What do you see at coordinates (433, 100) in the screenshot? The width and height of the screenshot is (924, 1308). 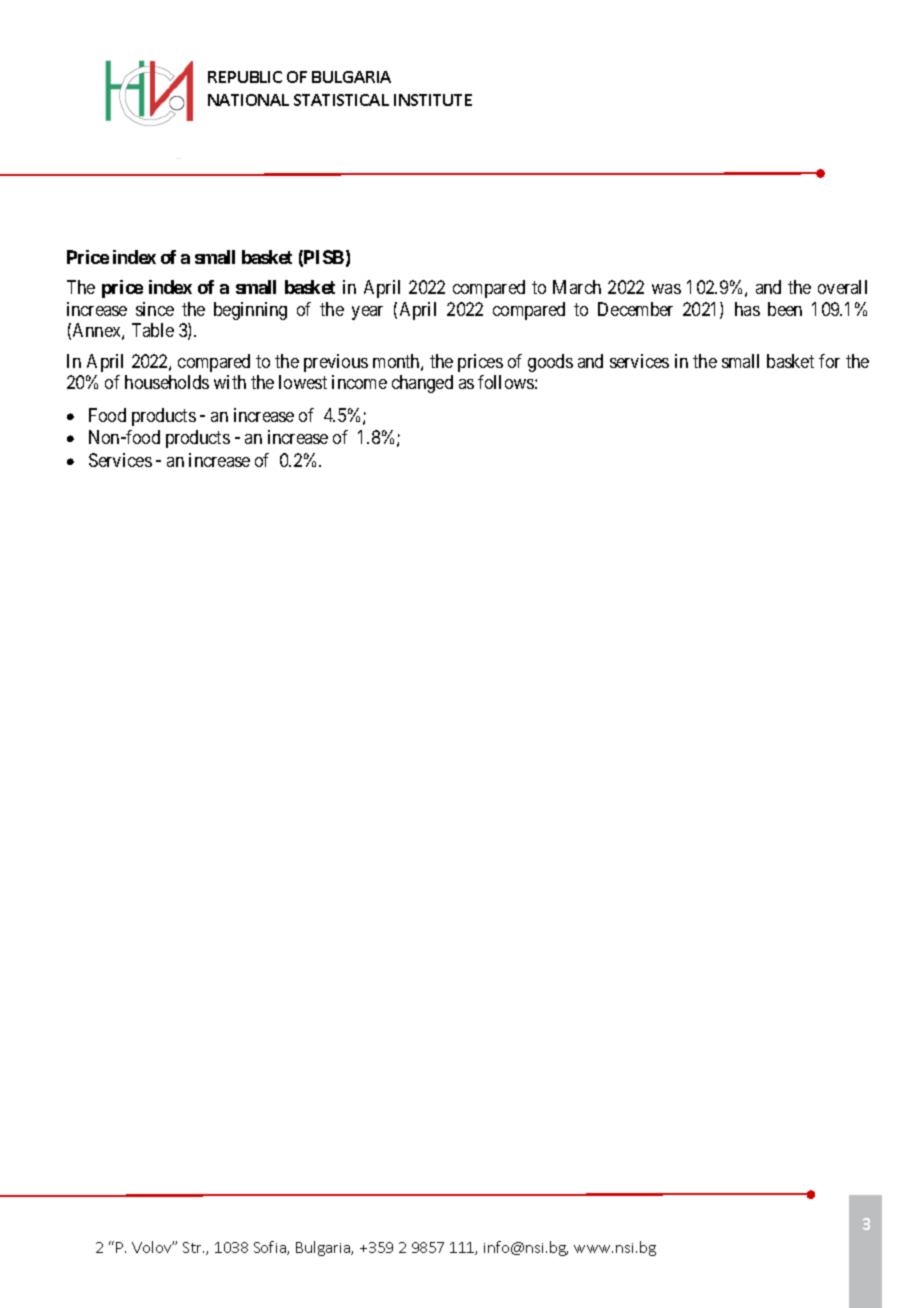 I see `INSTITUTE` at bounding box center [433, 100].
